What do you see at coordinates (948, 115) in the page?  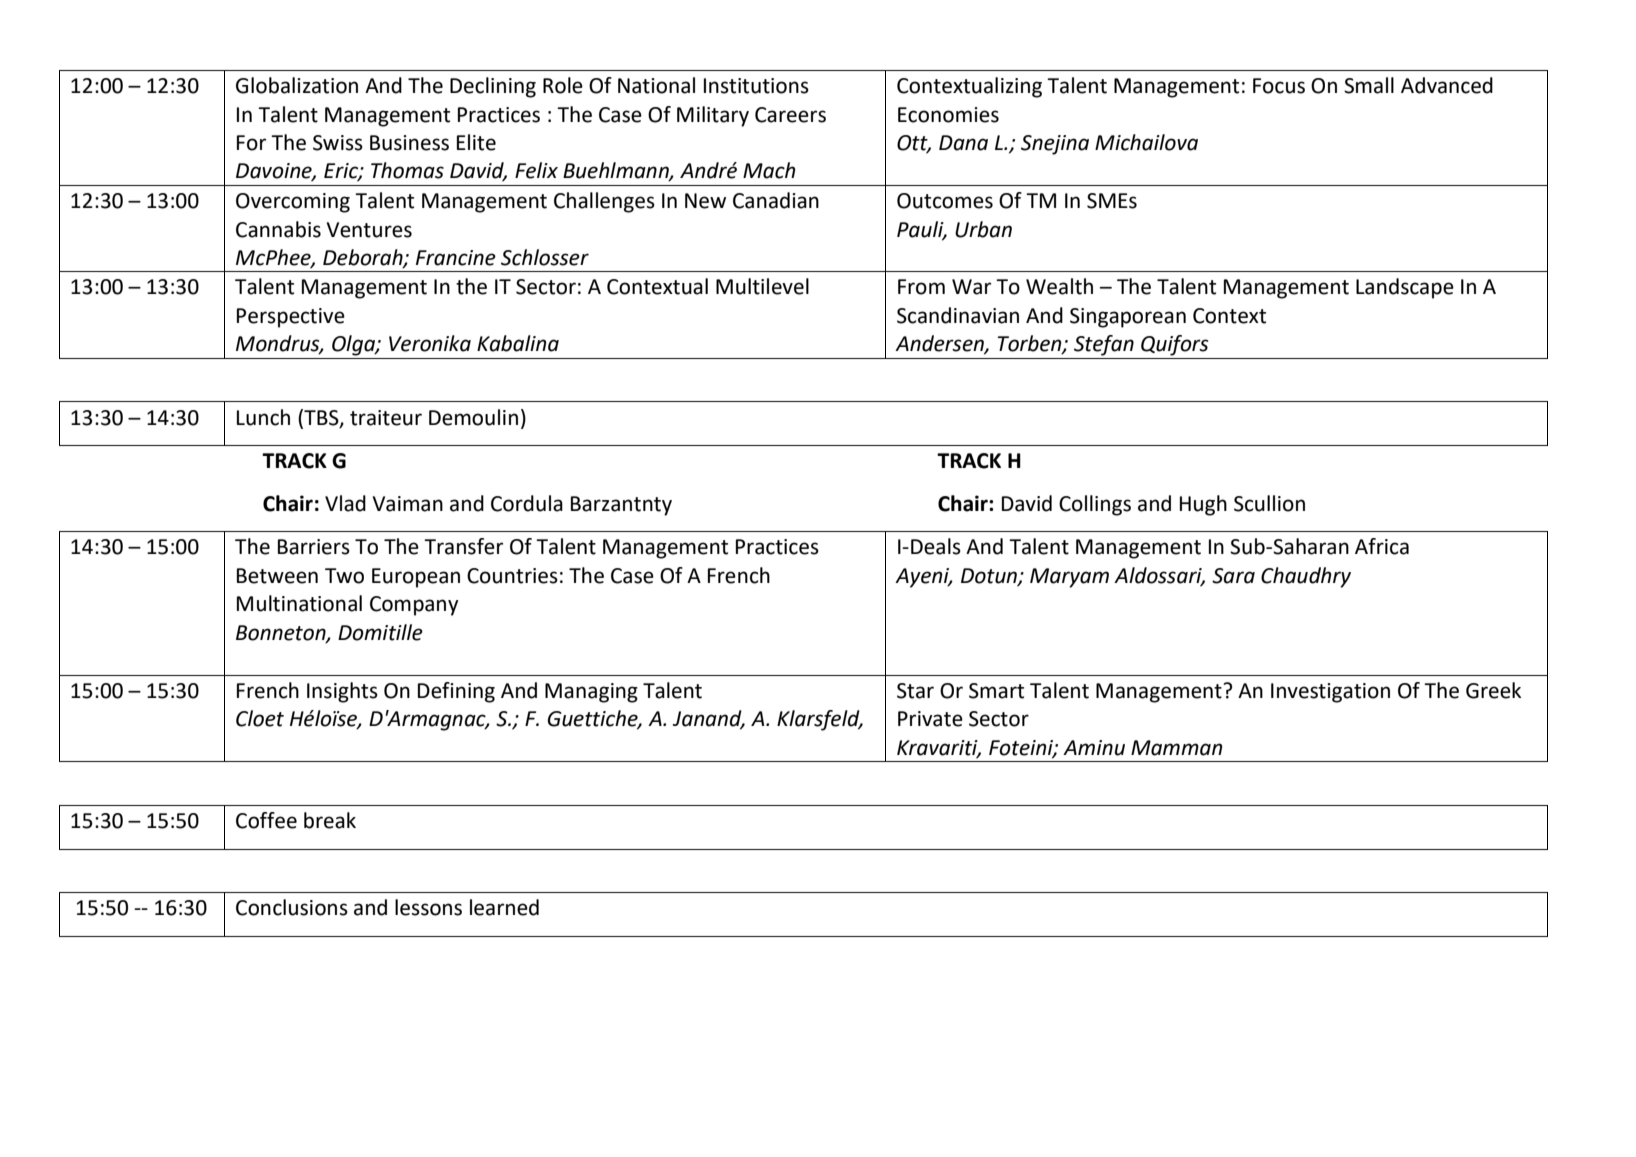 I see `Economies` at bounding box center [948, 115].
